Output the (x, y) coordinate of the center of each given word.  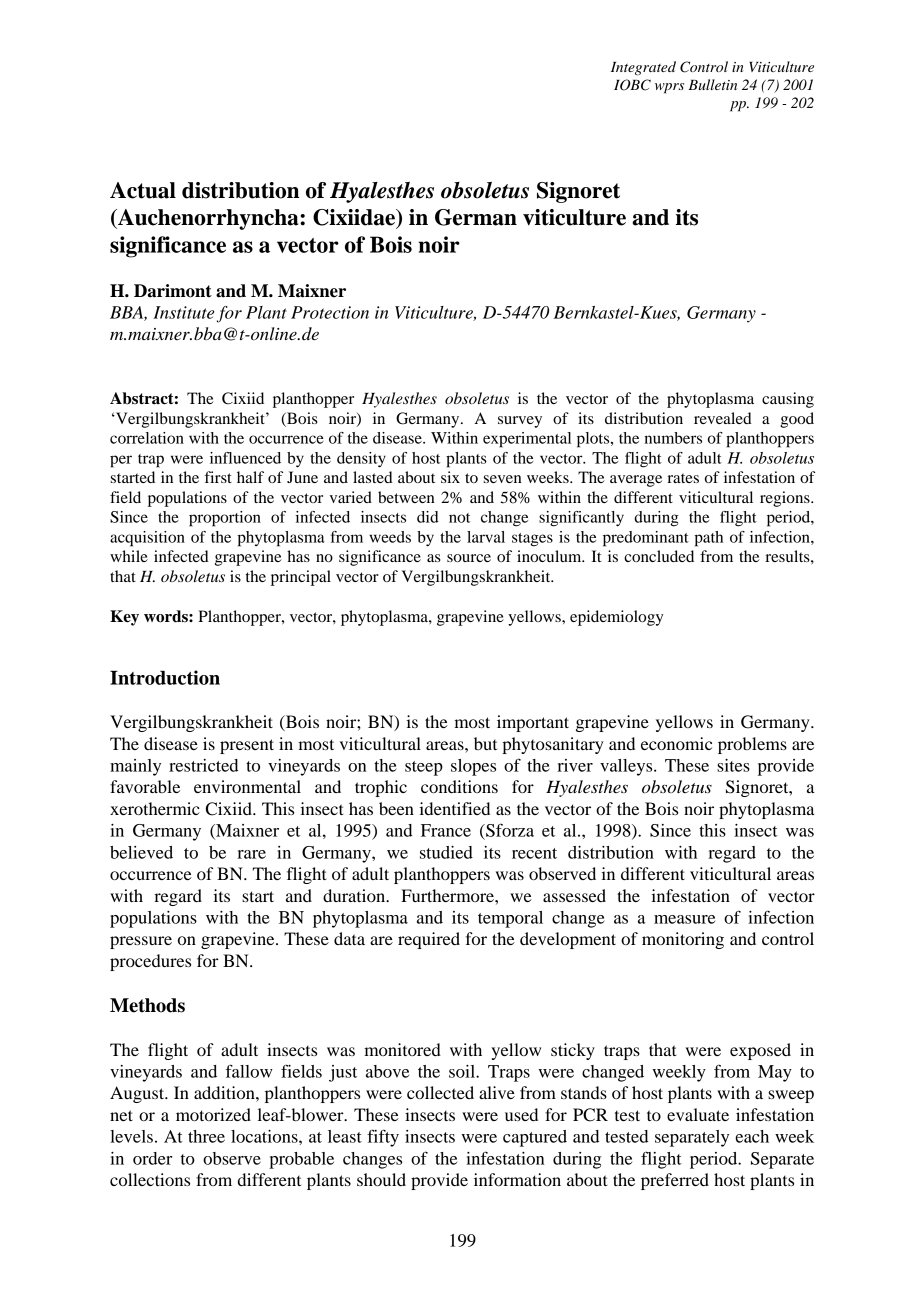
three (206, 1136)
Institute (183, 312)
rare (251, 854)
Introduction (165, 677)
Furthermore (448, 895)
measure (684, 919)
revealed (723, 418)
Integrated (643, 68)
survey (520, 422)
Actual (143, 190)
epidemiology (616, 618)
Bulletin (712, 84)
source (469, 558)
